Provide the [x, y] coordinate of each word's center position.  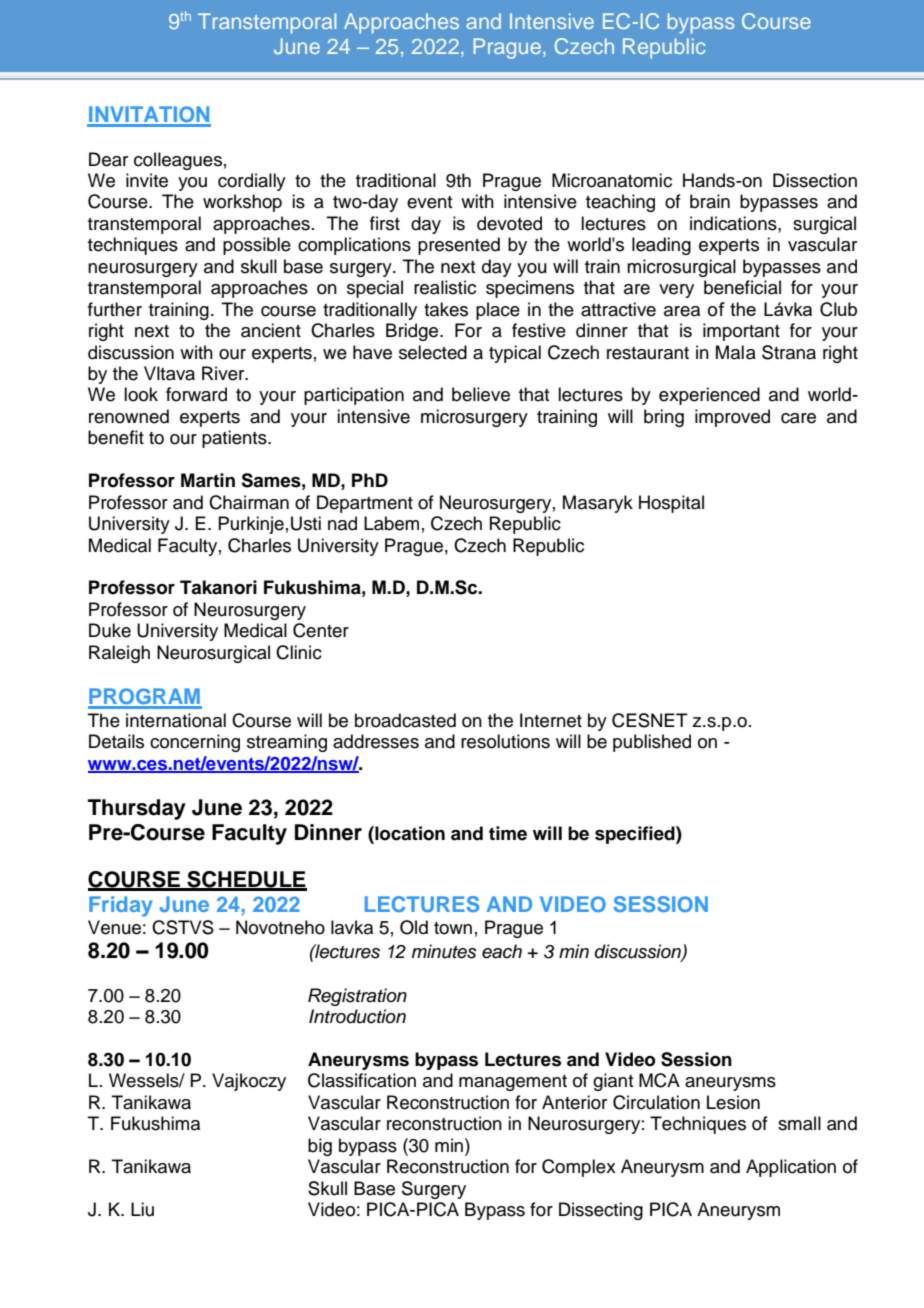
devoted [509, 223]
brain [710, 201]
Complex [579, 1168]
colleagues [178, 161]
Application [791, 1168]
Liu [142, 1209]
